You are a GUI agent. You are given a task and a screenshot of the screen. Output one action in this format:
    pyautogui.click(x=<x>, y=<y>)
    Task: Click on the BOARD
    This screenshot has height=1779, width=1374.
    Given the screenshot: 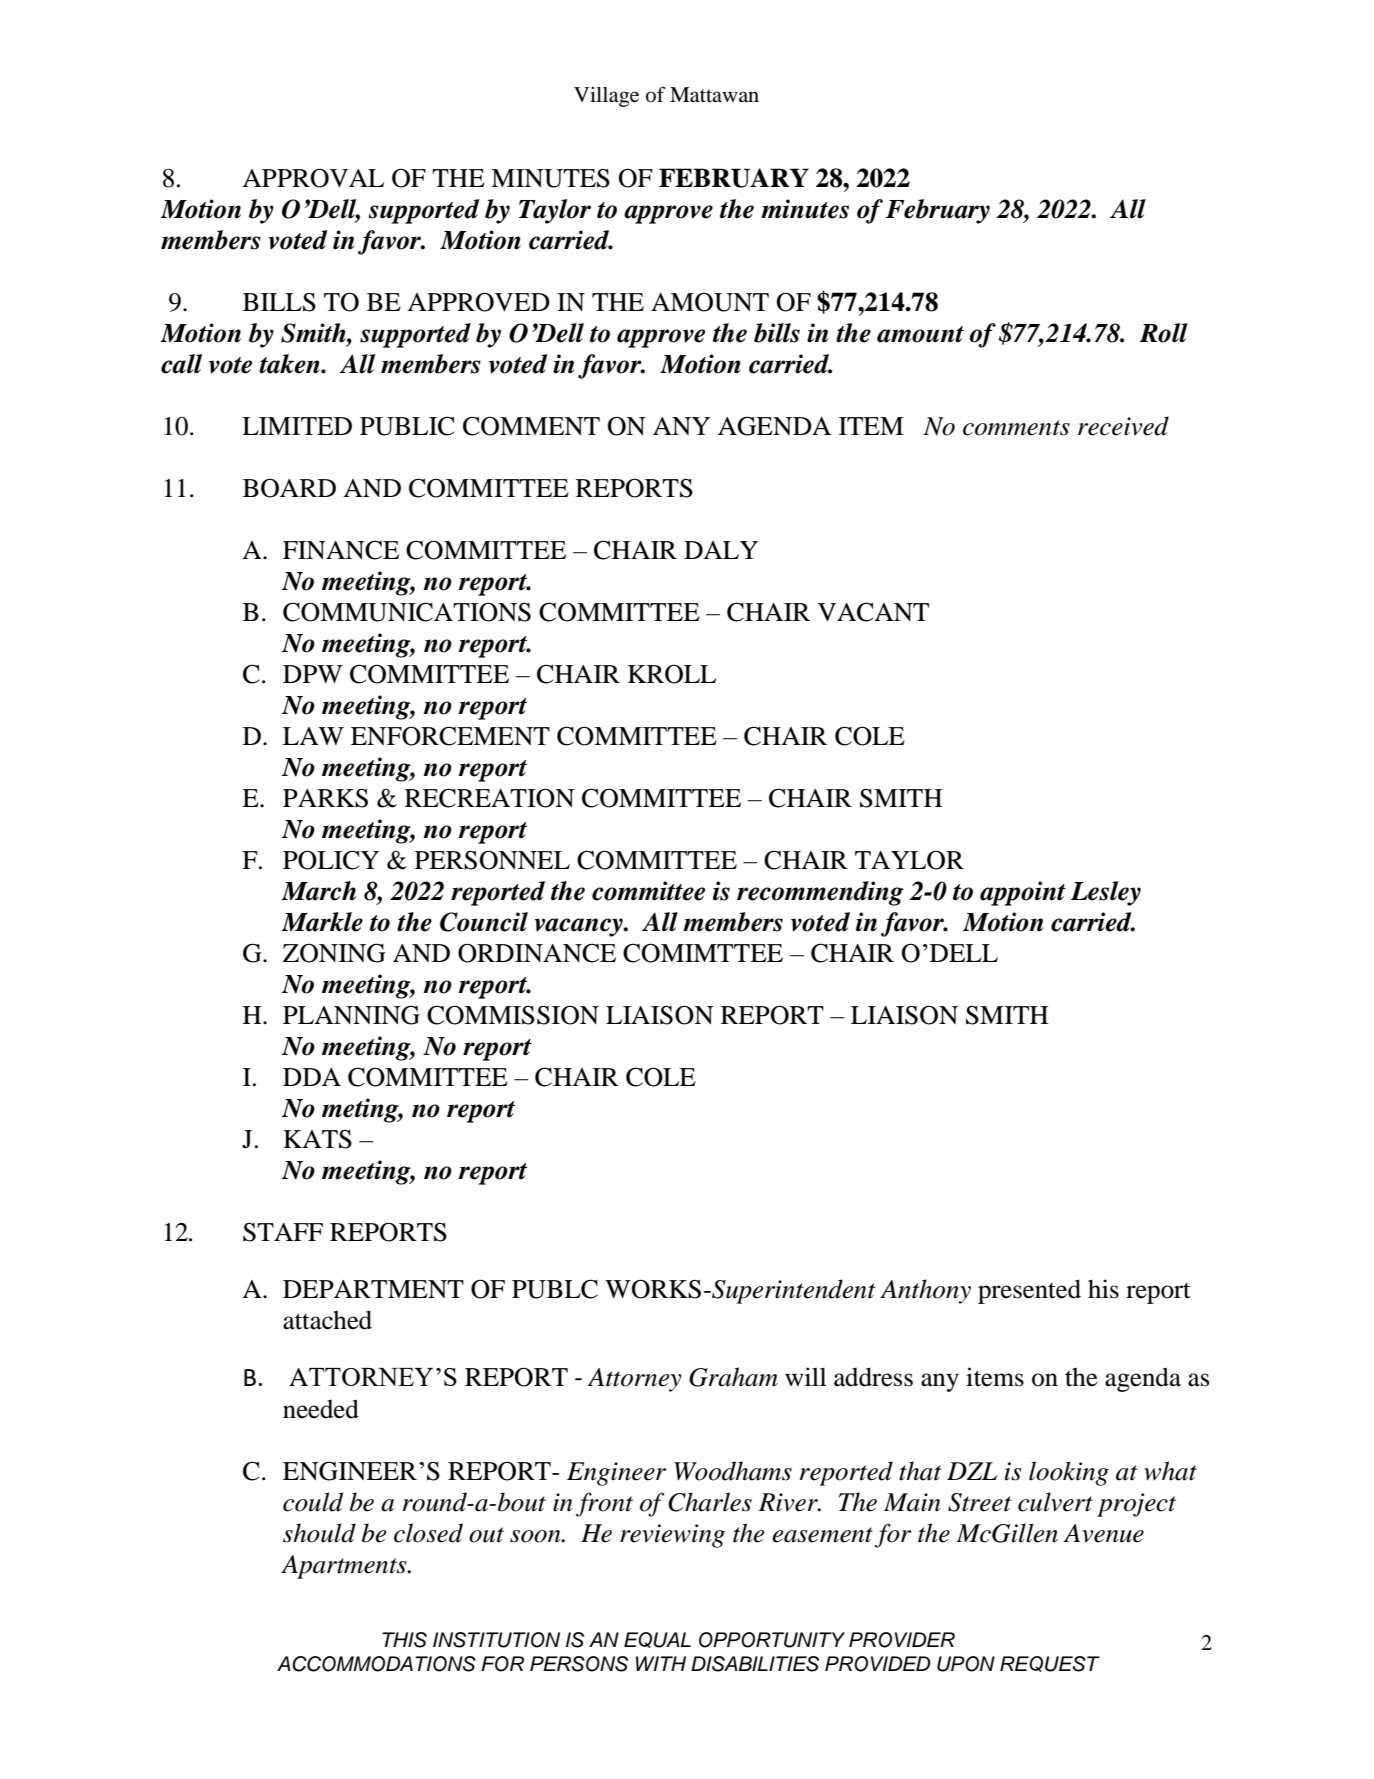 What is the action you would take?
    pyautogui.click(x=289, y=488)
